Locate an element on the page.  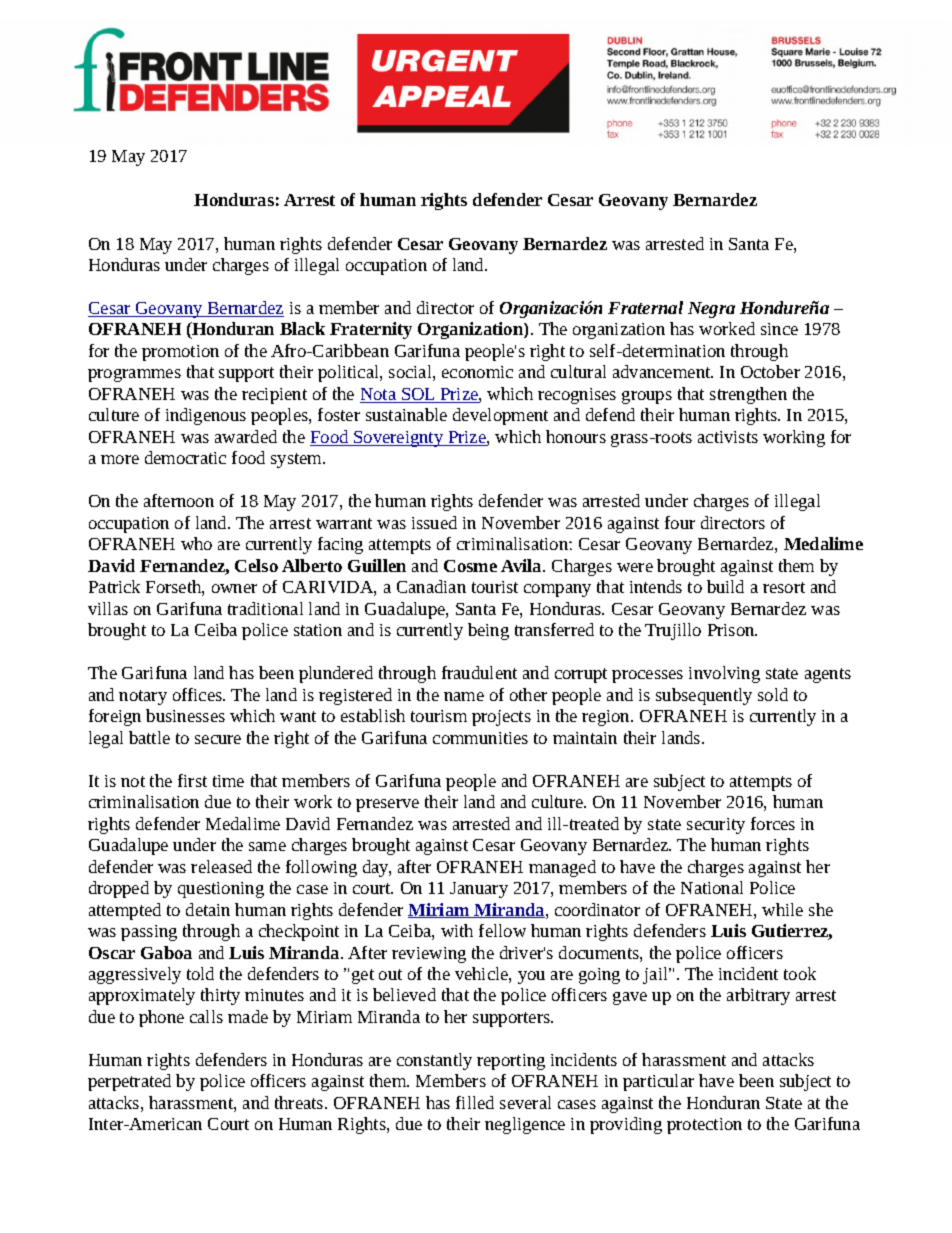
perpetrated is located at coordinates (129, 1082).
